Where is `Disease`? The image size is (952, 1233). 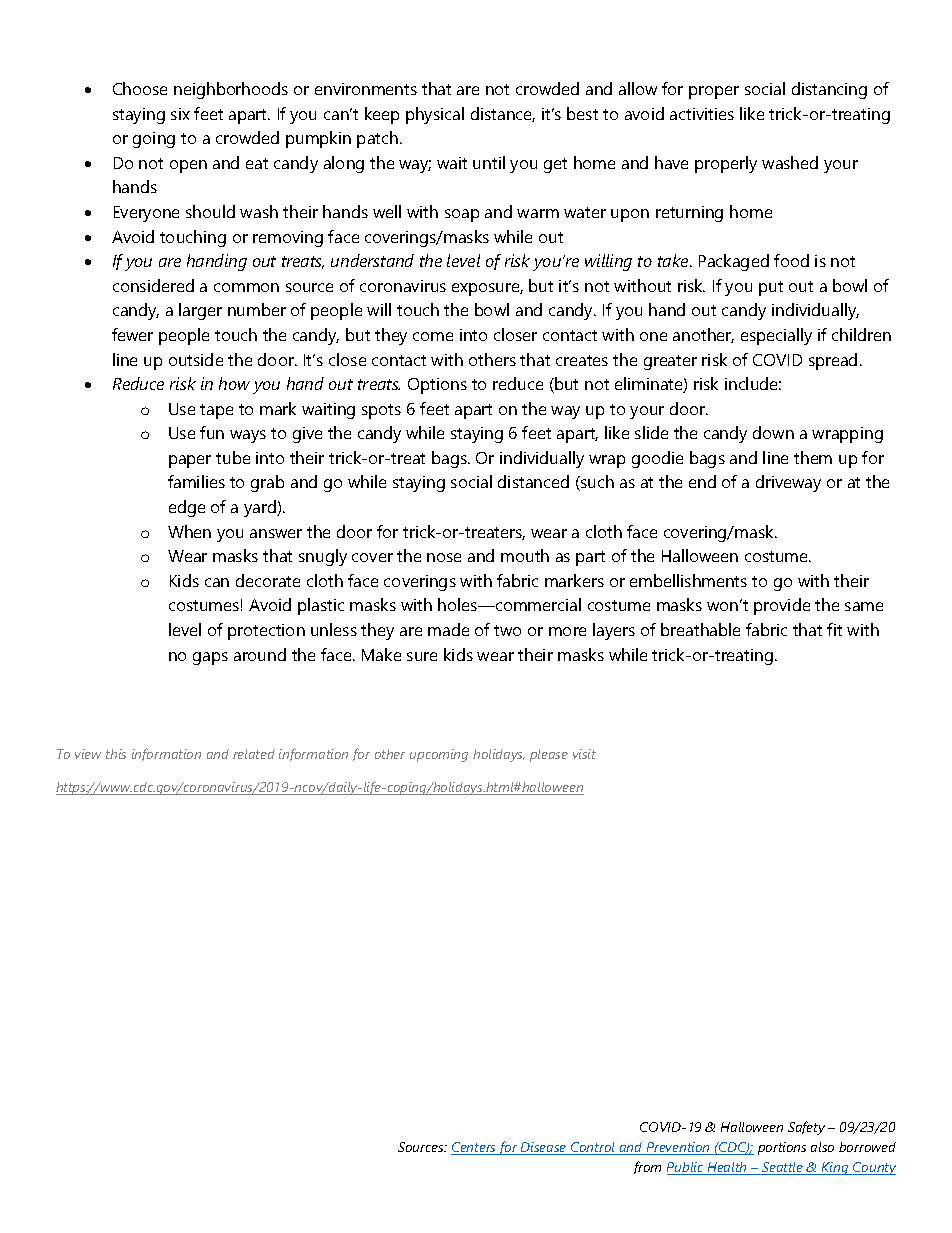 Disease is located at coordinates (544, 1148).
